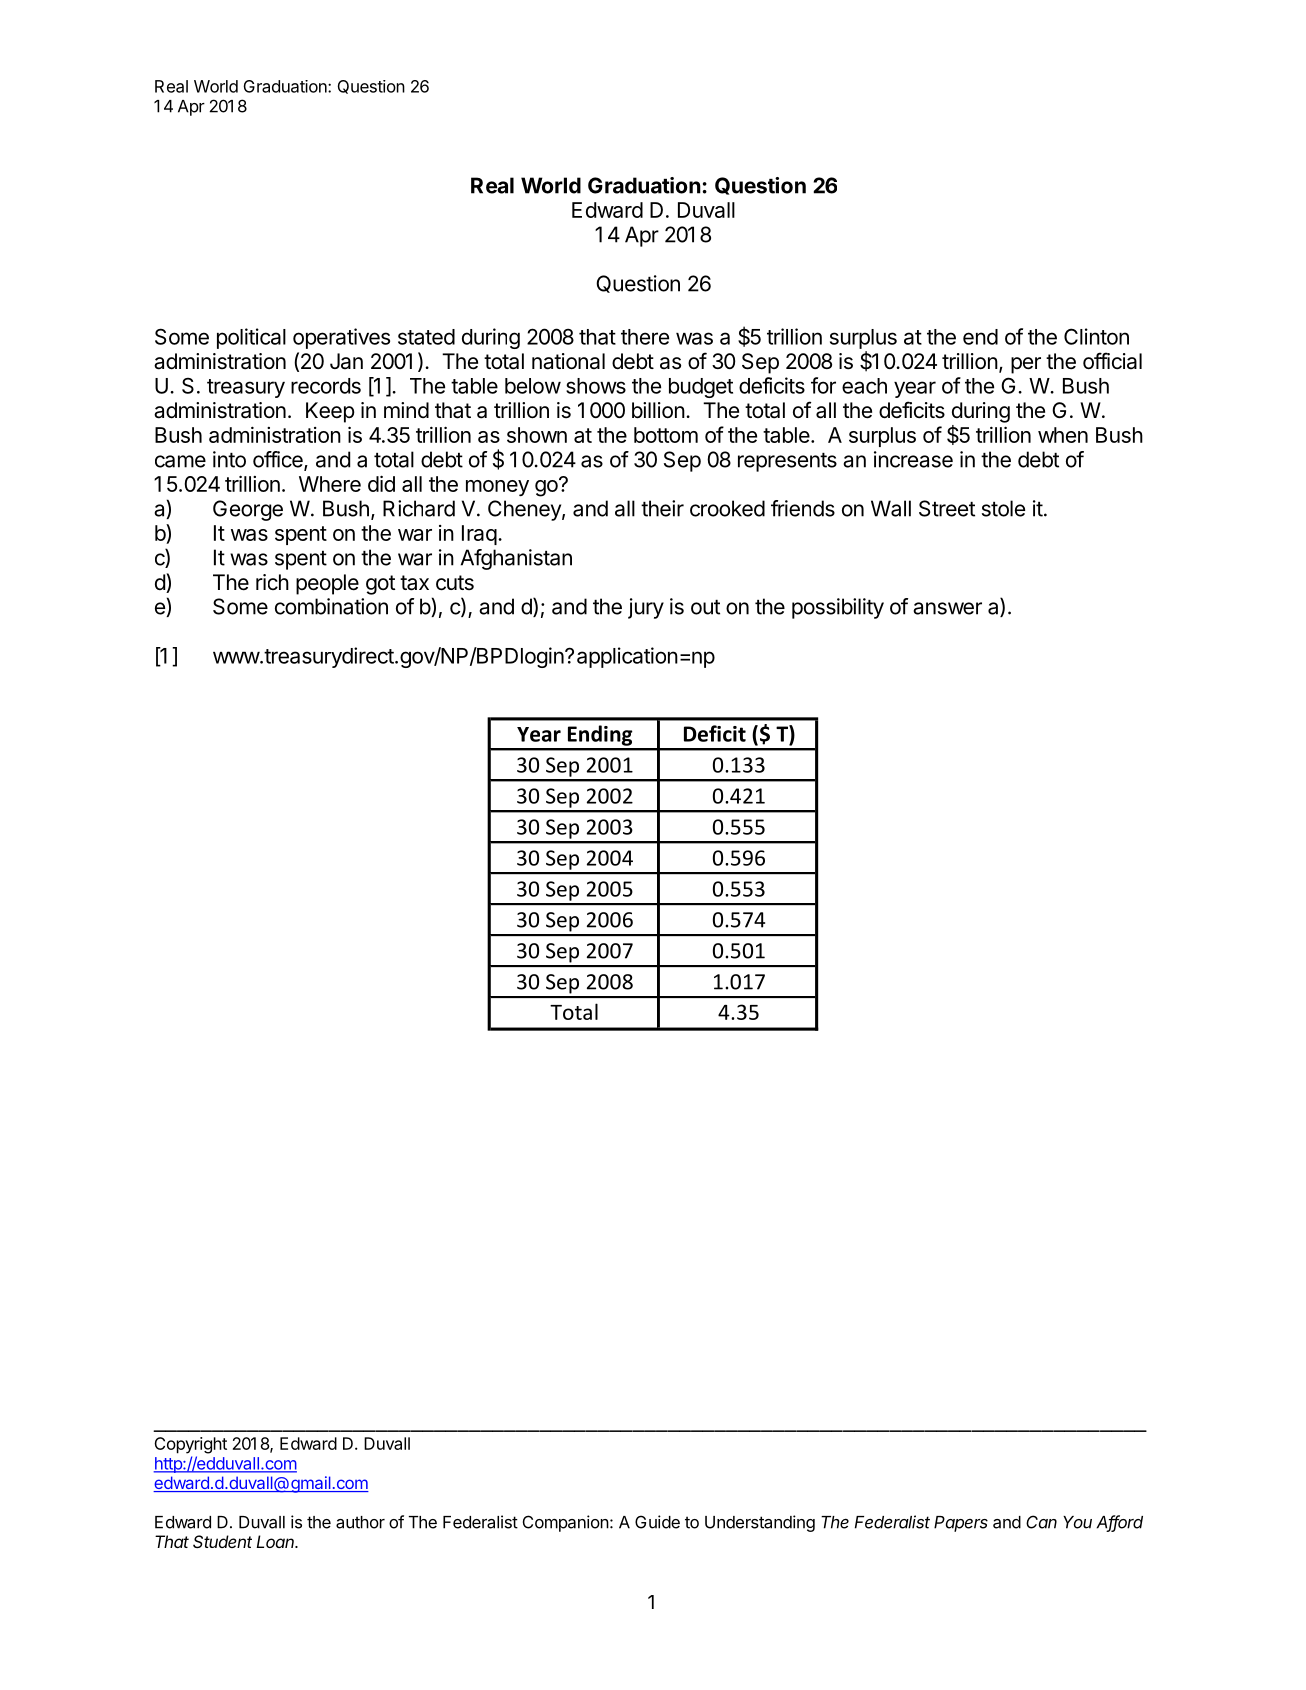 Image resolution: width=1306 pixels, height=1690 pixels. What do you see at coordinates (190, 1445) in the screenshot?
I see `Copyright` at bounding box center [190, 1445].
